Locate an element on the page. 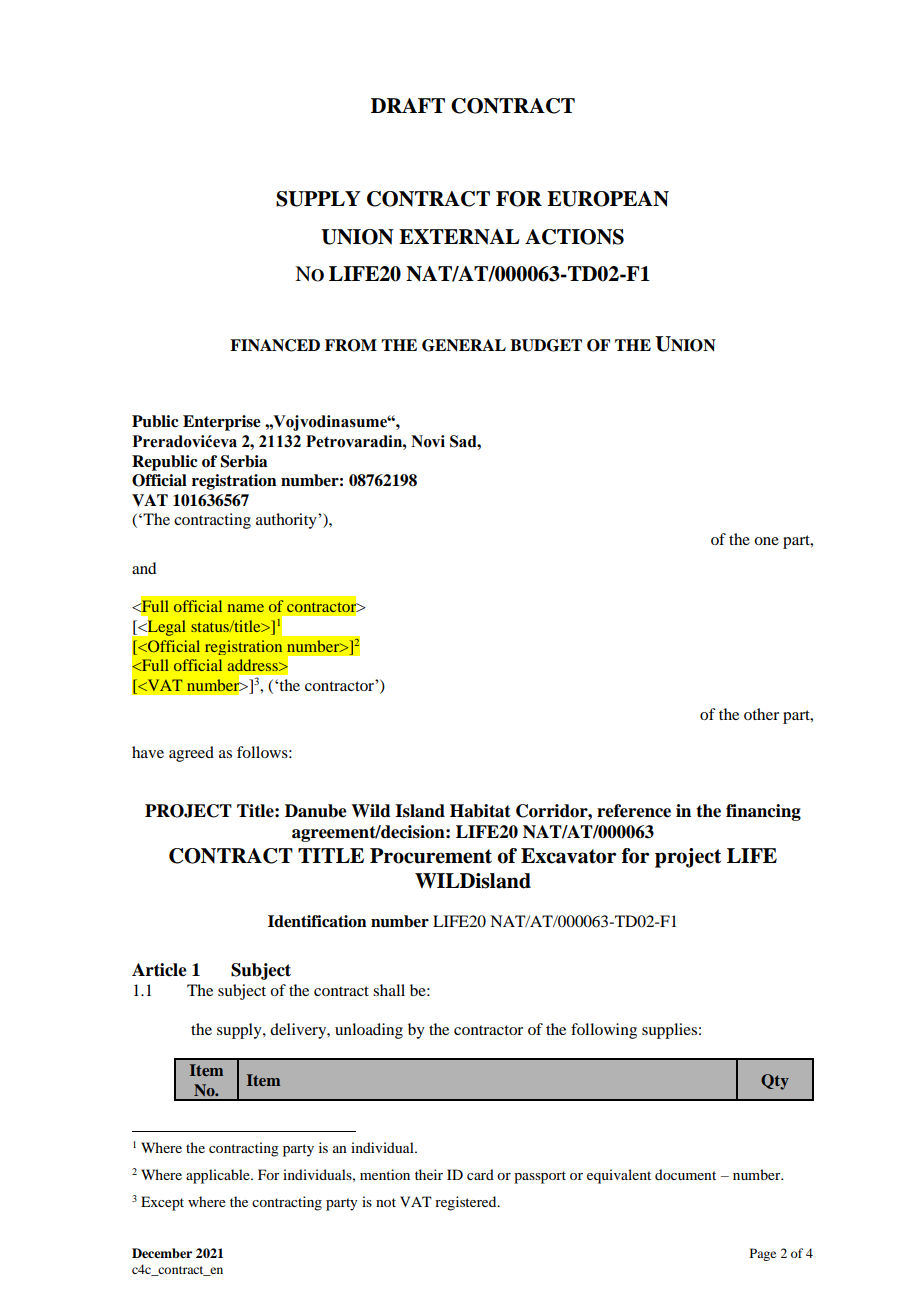 The height and width of the image is (1308, 924). Novi is located at coordinates (428, 441).
